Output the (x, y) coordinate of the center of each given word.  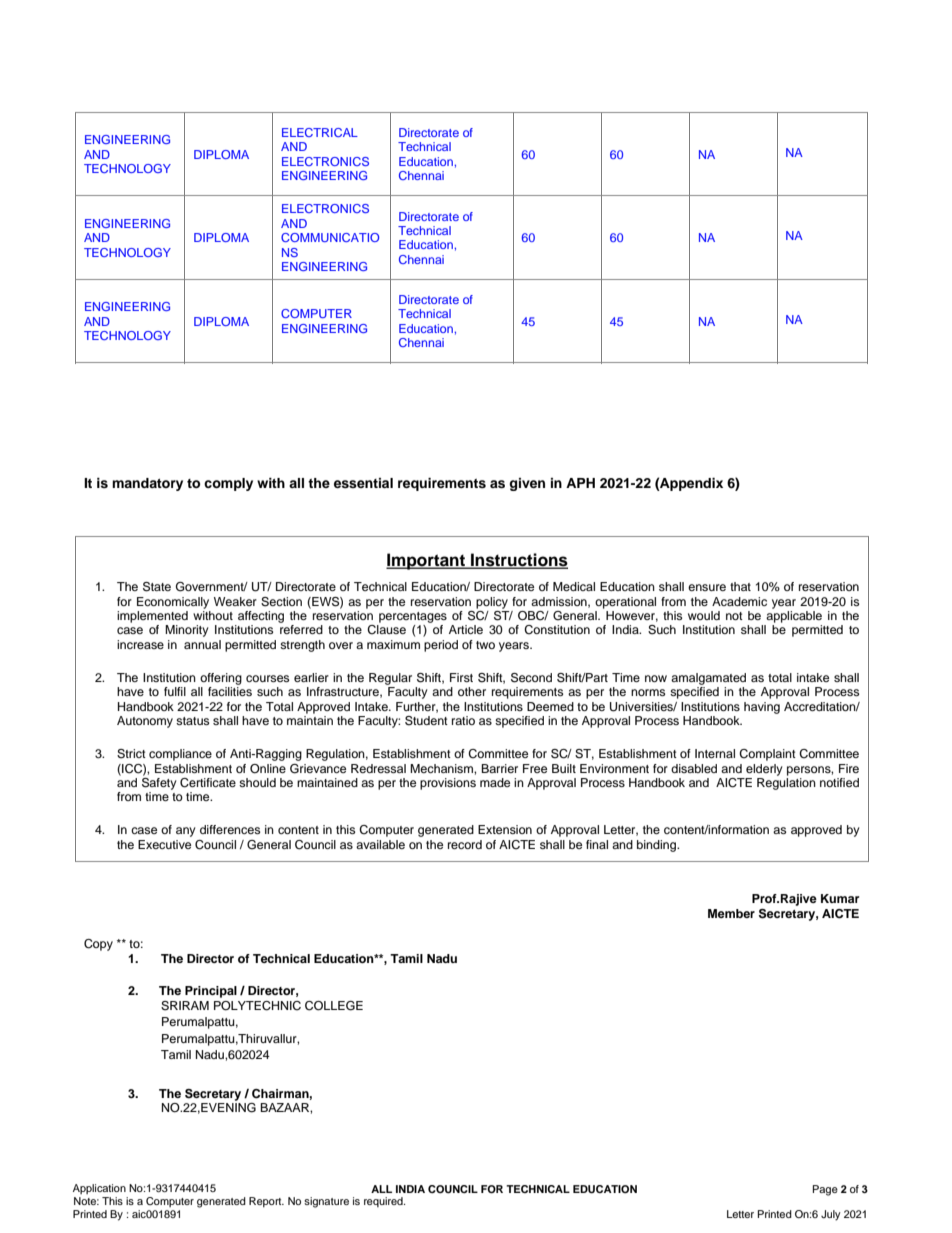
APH (580, 483)
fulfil (175, 691)
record (465, 844)
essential (363, 483)
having (762, 708)
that (740, 586)
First (461, 677)
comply (228, 484)
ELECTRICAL (320, 132)
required (384, 1202)
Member (731, 913)
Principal (211, 992)
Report (266, 1202)
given (527, 484)
